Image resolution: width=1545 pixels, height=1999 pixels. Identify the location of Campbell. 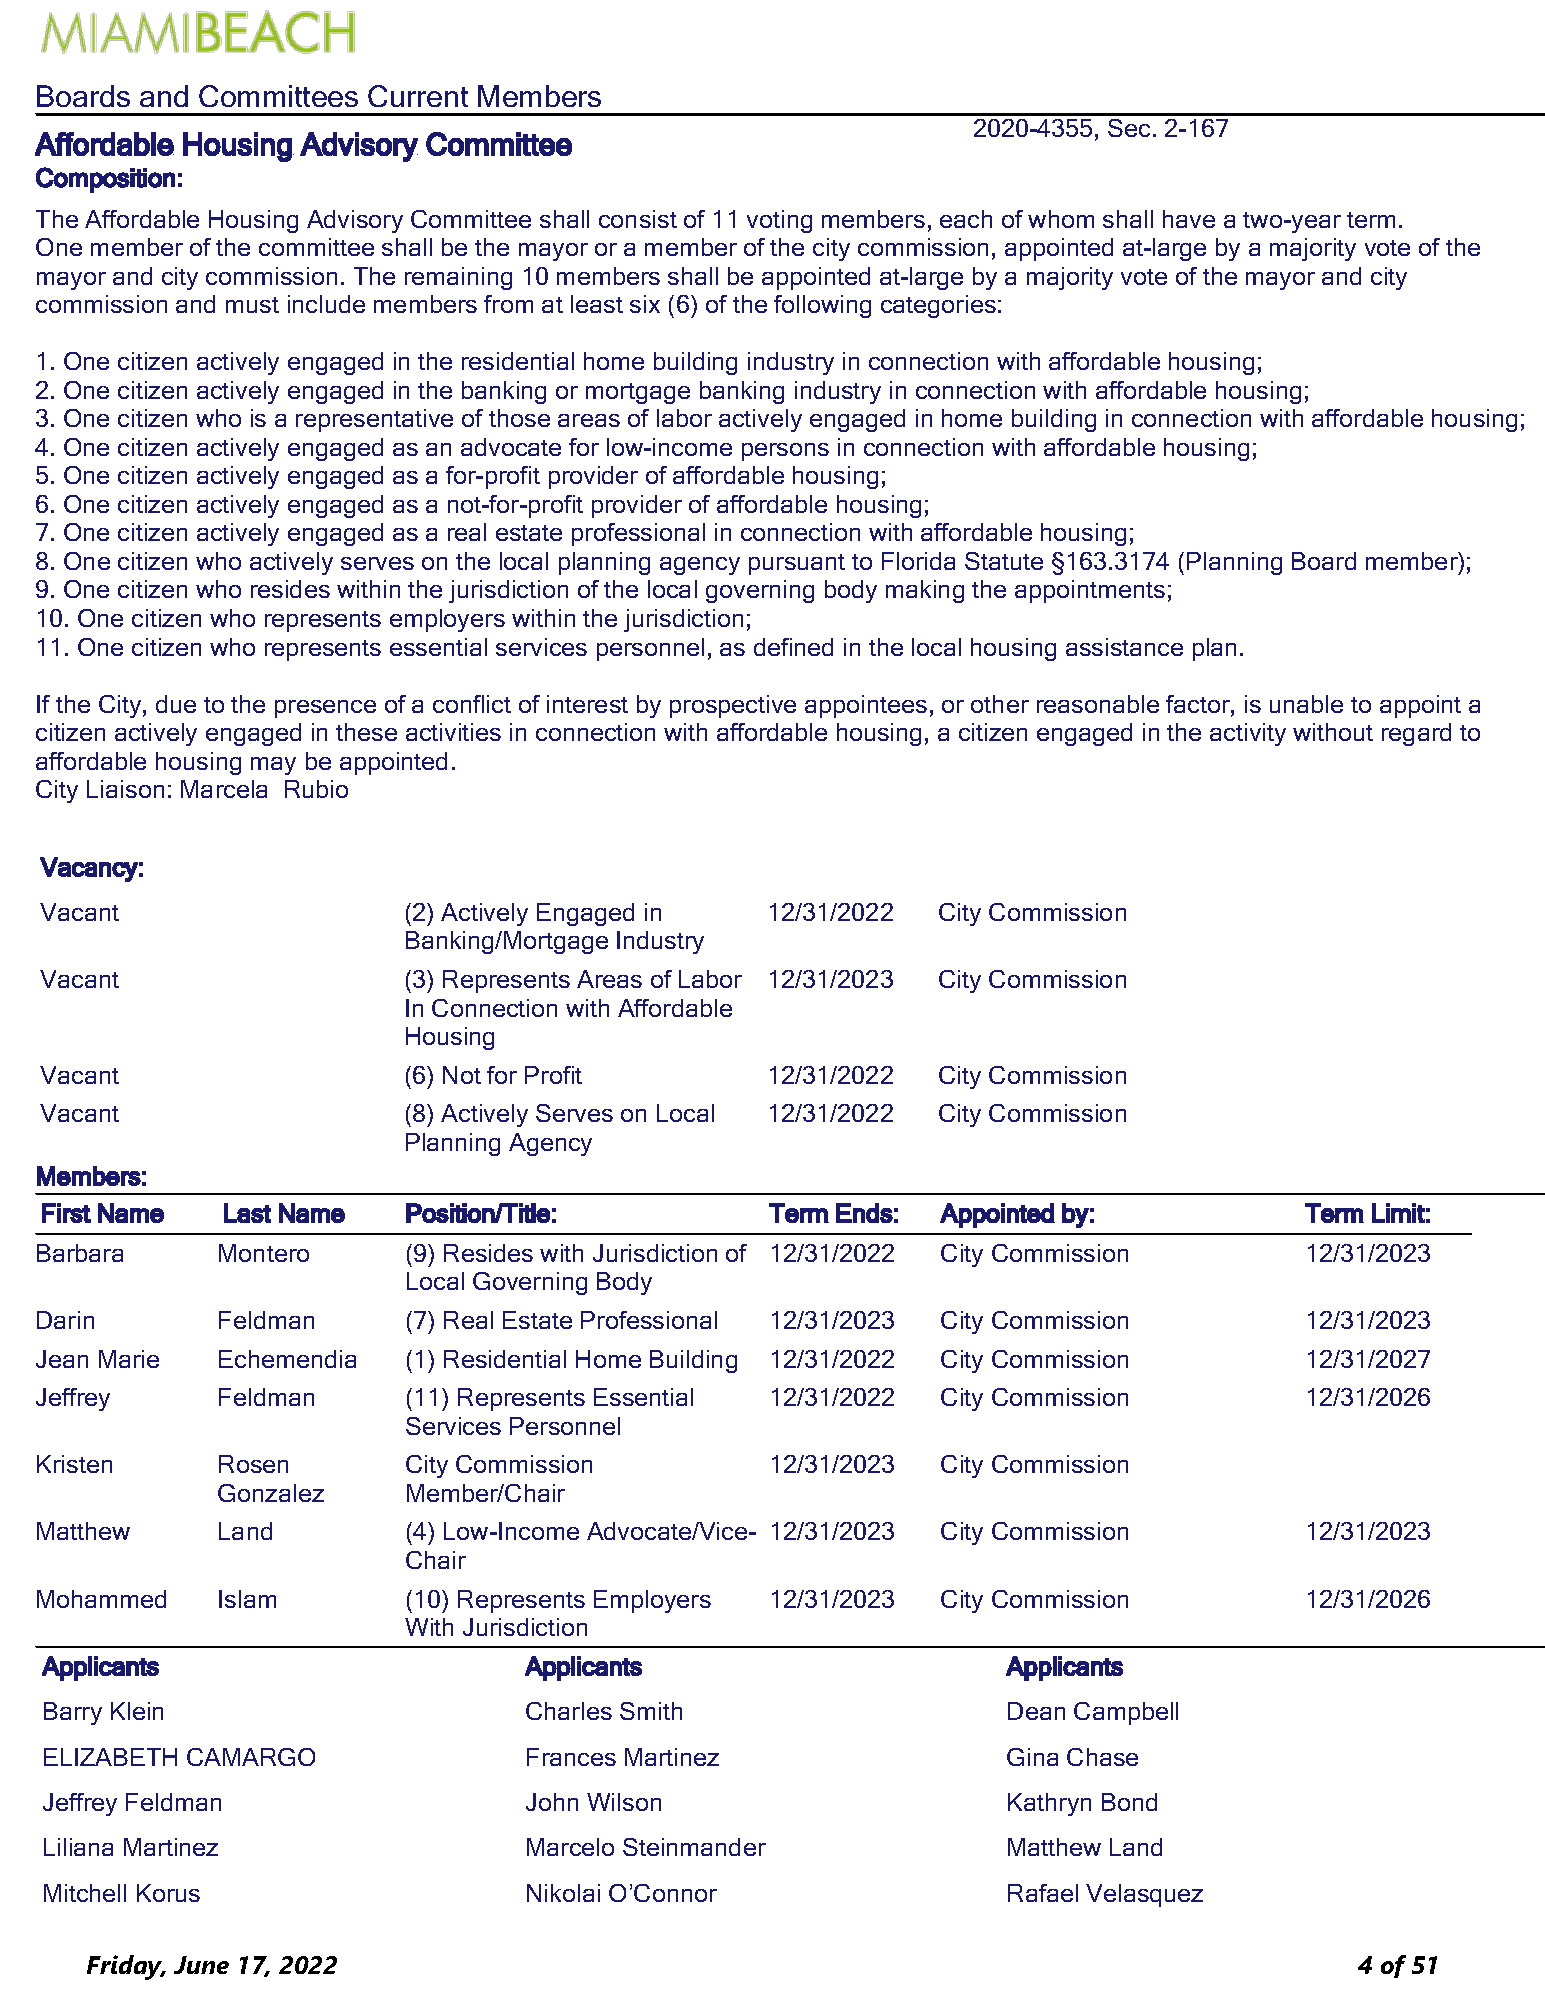
(1126, 1713).
